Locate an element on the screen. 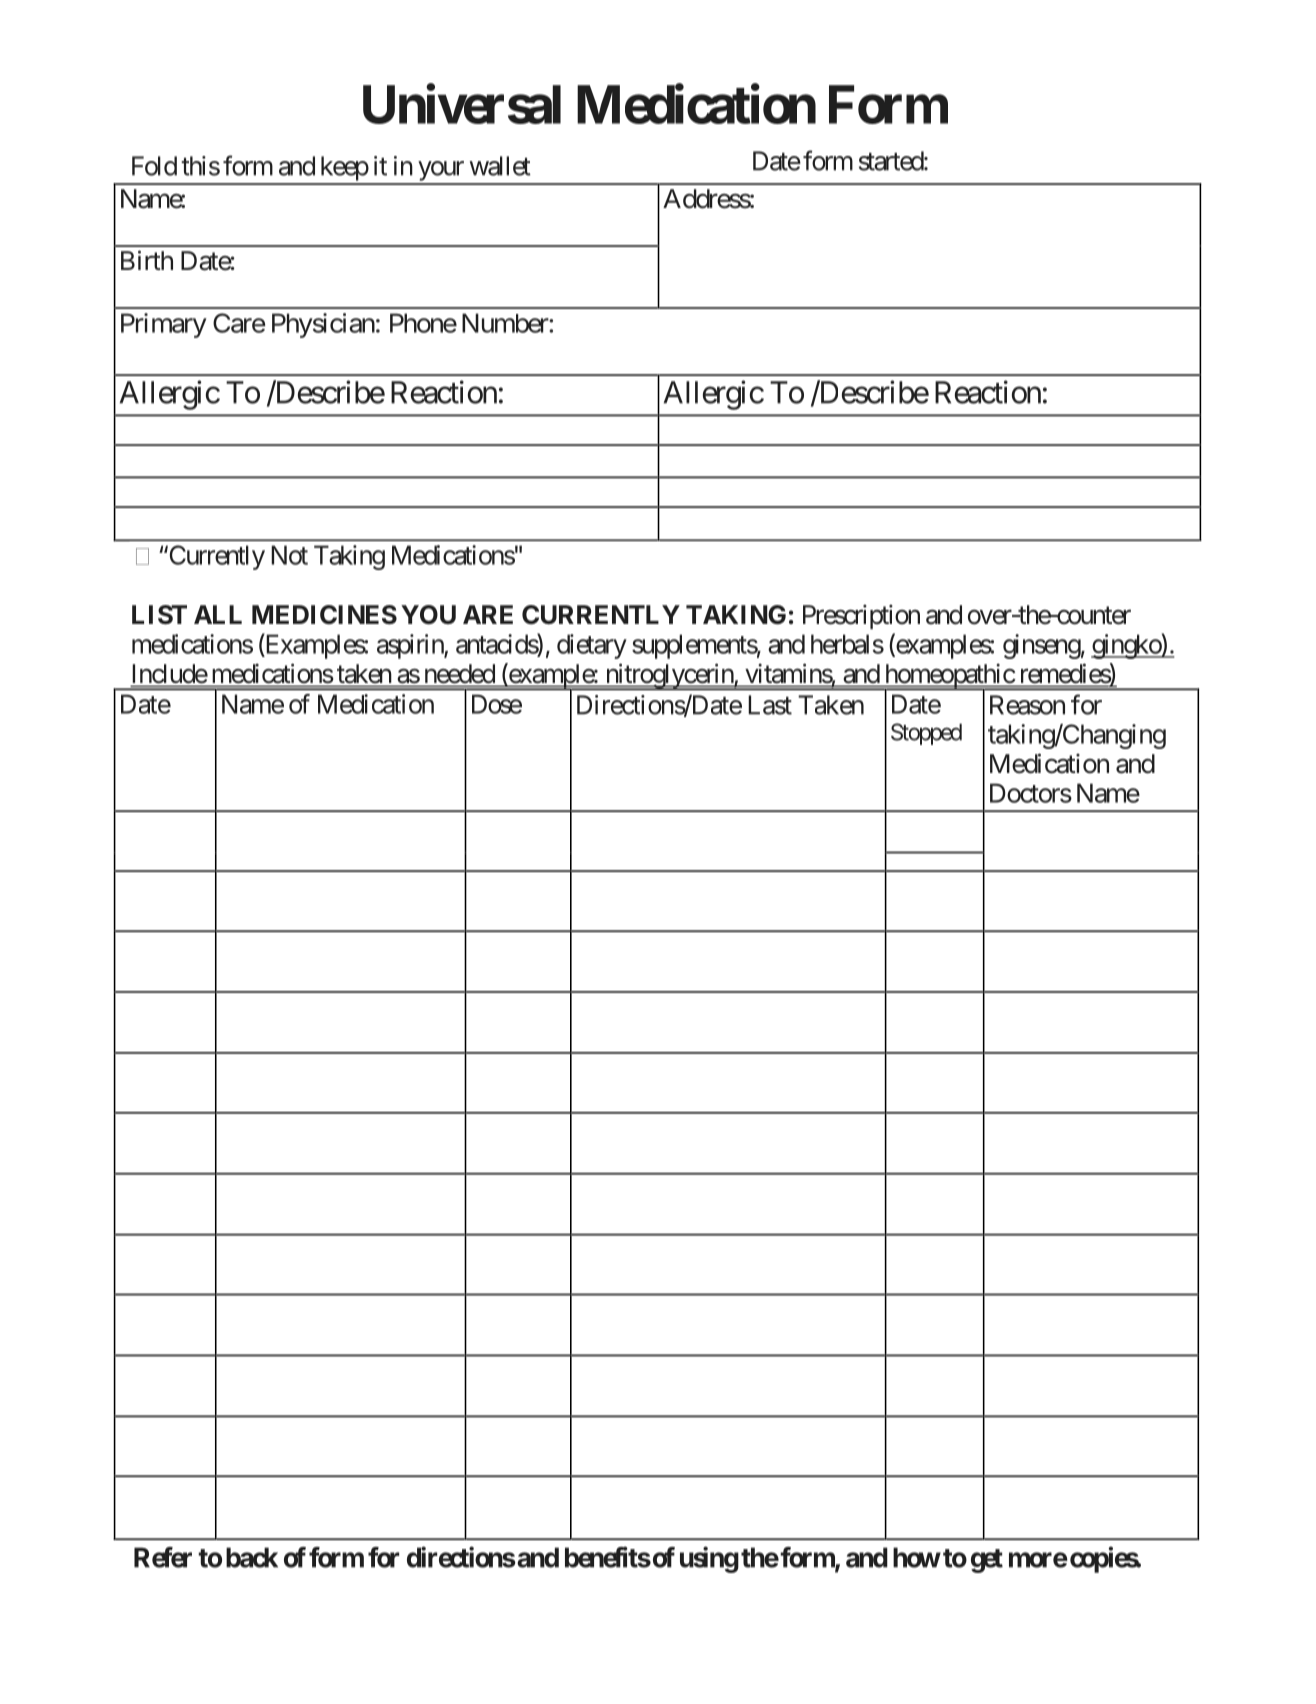 The width and height of the screenshot is (1316, 1704). Universal is located at coordinates (462, 104).
